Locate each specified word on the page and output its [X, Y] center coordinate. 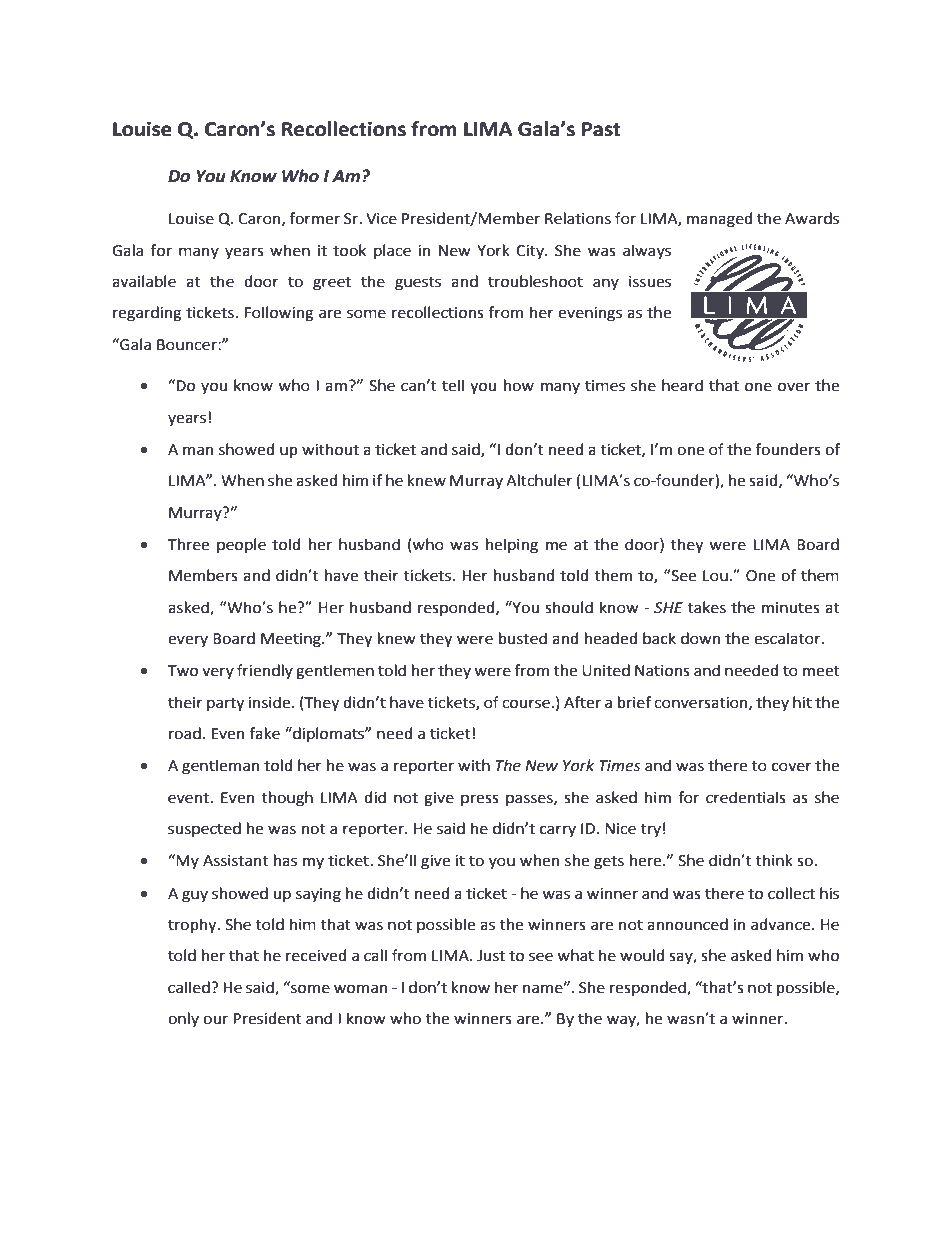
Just [491, 956]
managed [719, 220]
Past [601, 129]
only [183, 1019]
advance [782, 924]
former [314, 218]
